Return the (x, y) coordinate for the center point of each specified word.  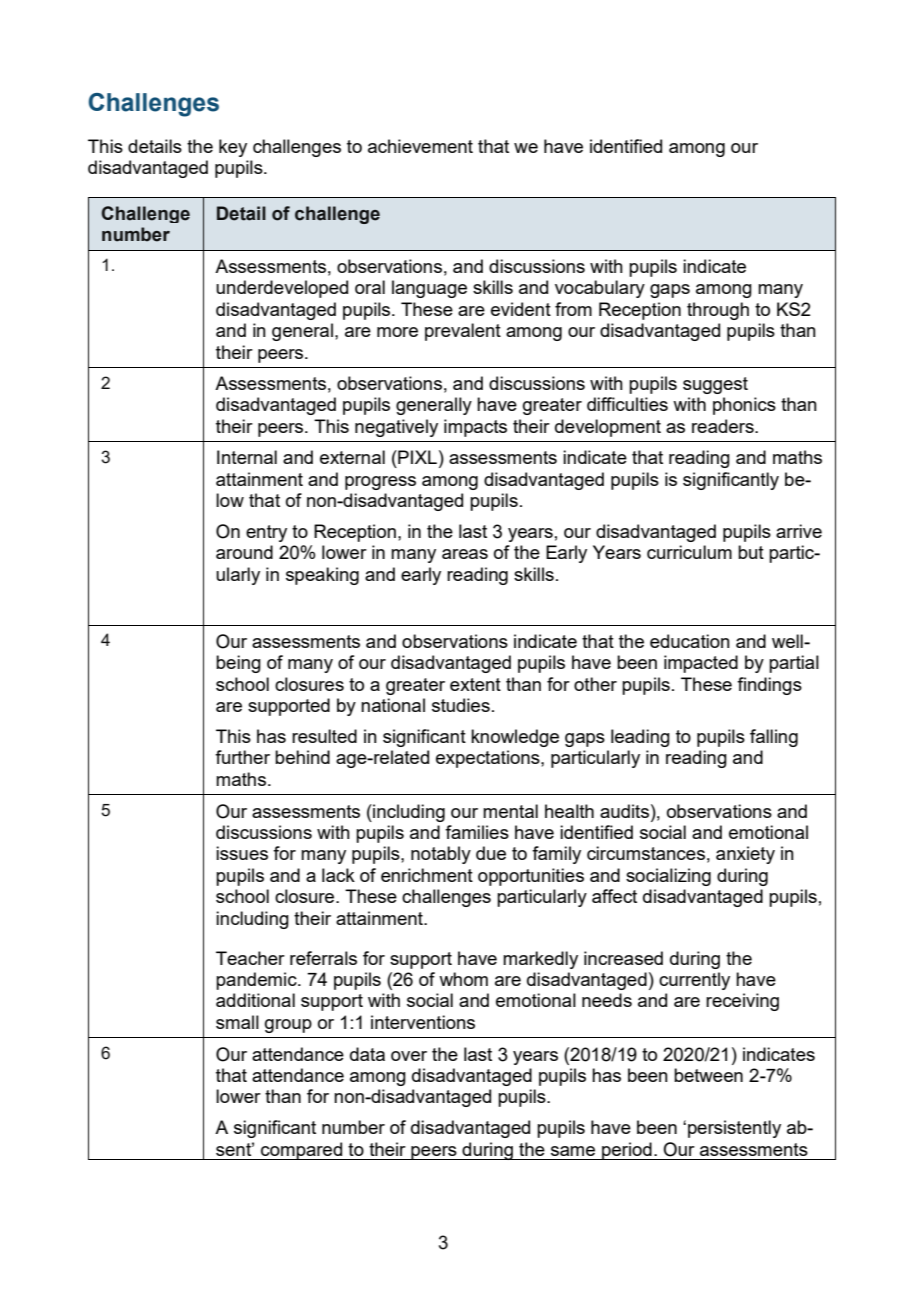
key (233, 148)
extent (475, 684)
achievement (420, 146)
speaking (322, 576)
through (718, 311)
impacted (701, 664)
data (367, 1054)
